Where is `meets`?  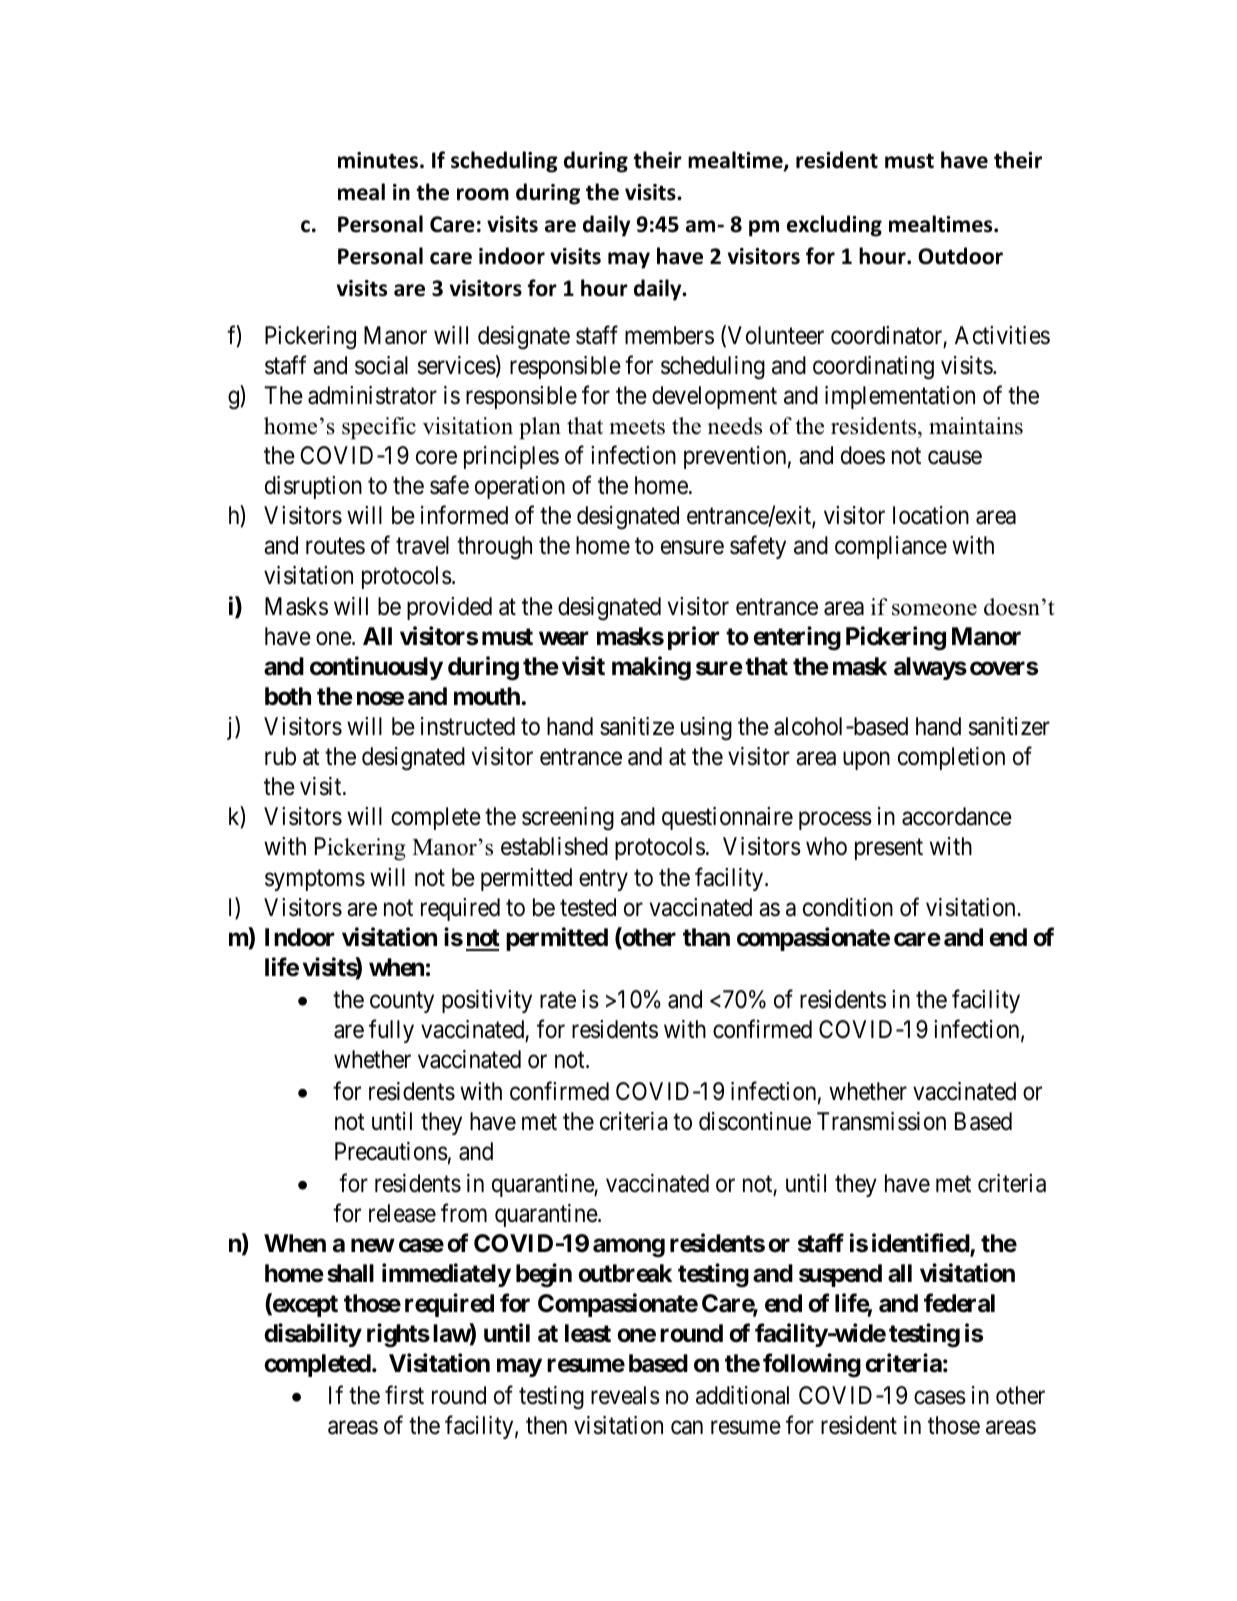
meets is located at coordinates (637, 427).
